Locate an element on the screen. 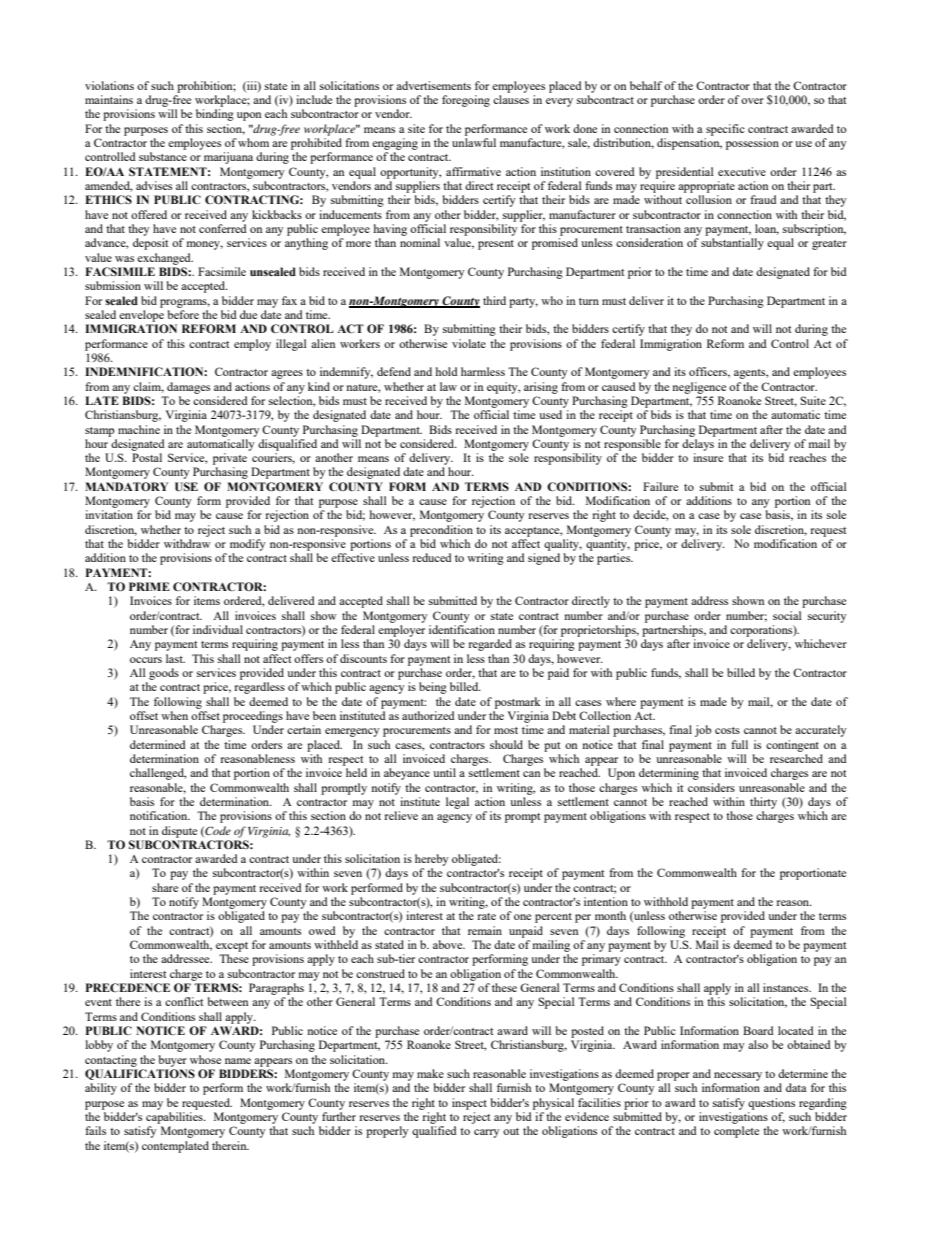 This screenshot has height=1233, width=952. specific is located at coordinates (725, 130).
